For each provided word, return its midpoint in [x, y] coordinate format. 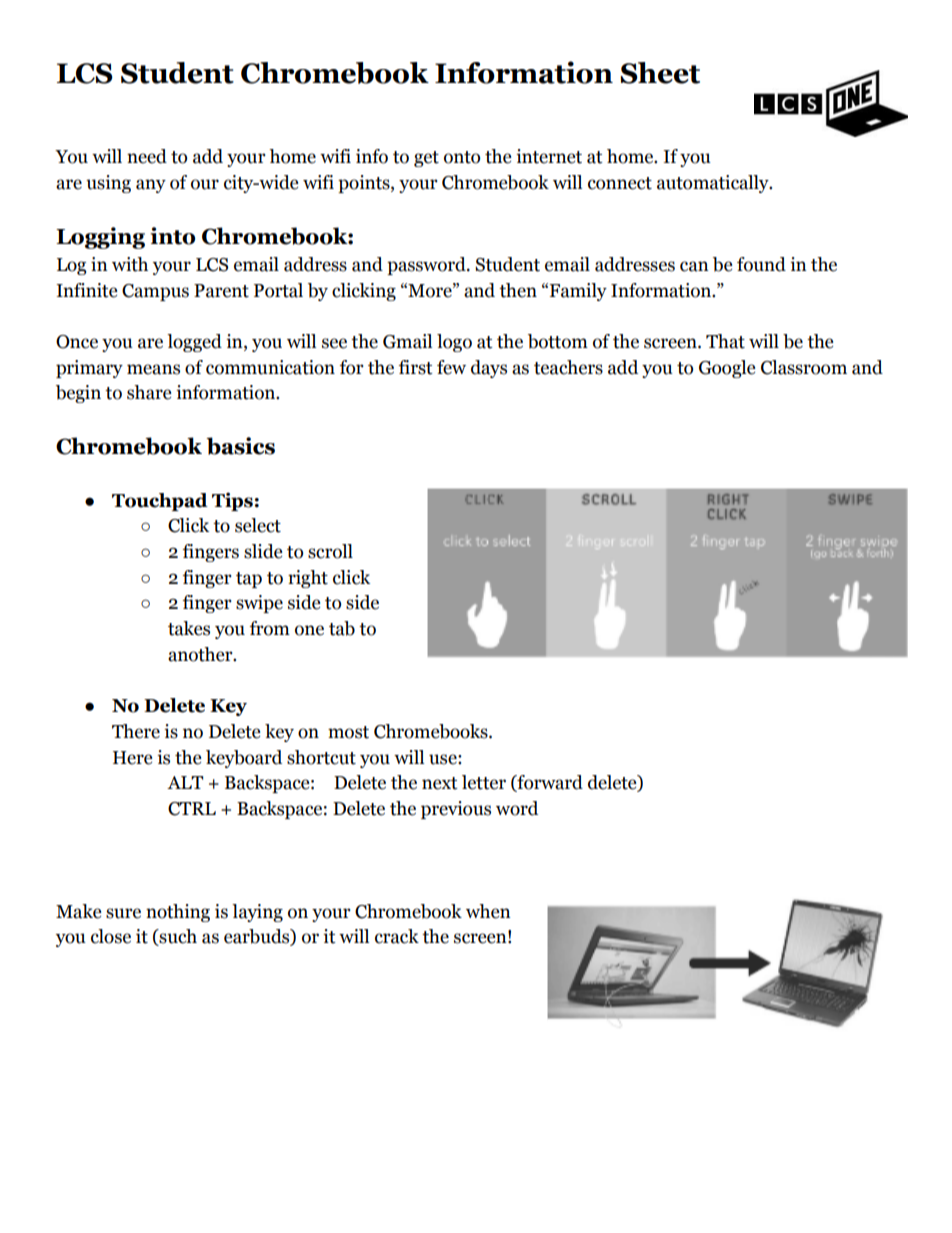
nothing [178, 913]
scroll [330, 551]
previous [456, 810]
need [147, 156]
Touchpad [160, 502]
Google [727, 369]
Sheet [660, 73]
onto [462, 157]
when [488, 911]
